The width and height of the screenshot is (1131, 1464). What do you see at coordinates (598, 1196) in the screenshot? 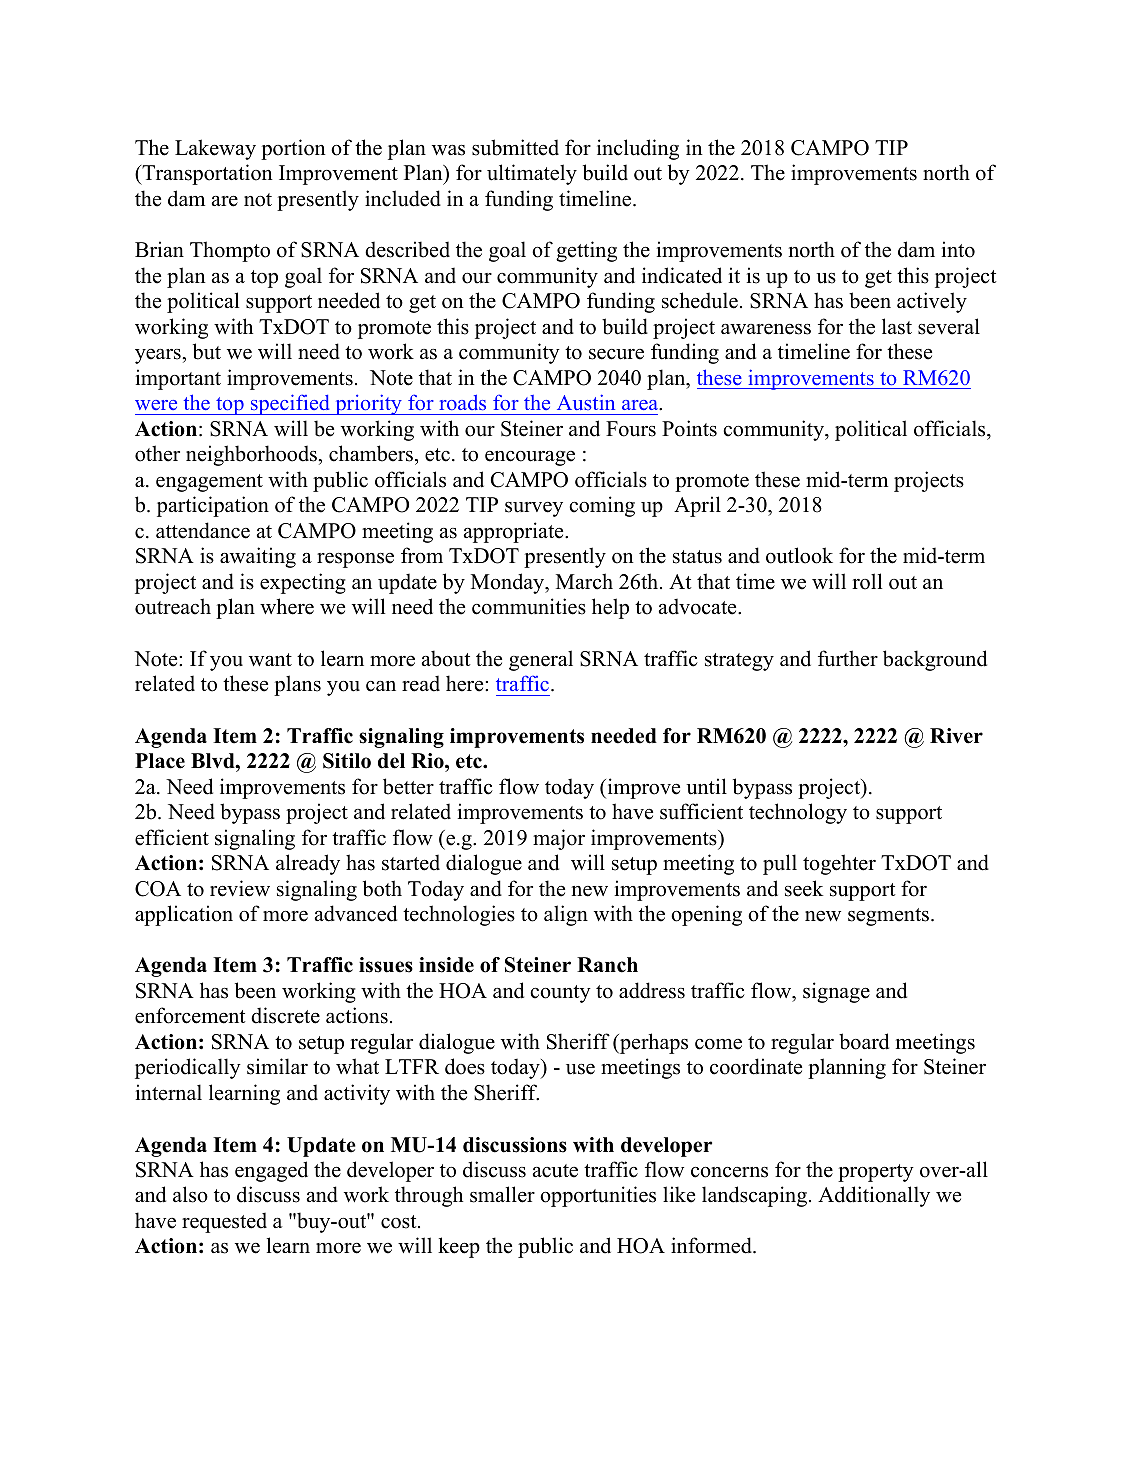
I see `opportunities` at bounding box center [598, 1196].
